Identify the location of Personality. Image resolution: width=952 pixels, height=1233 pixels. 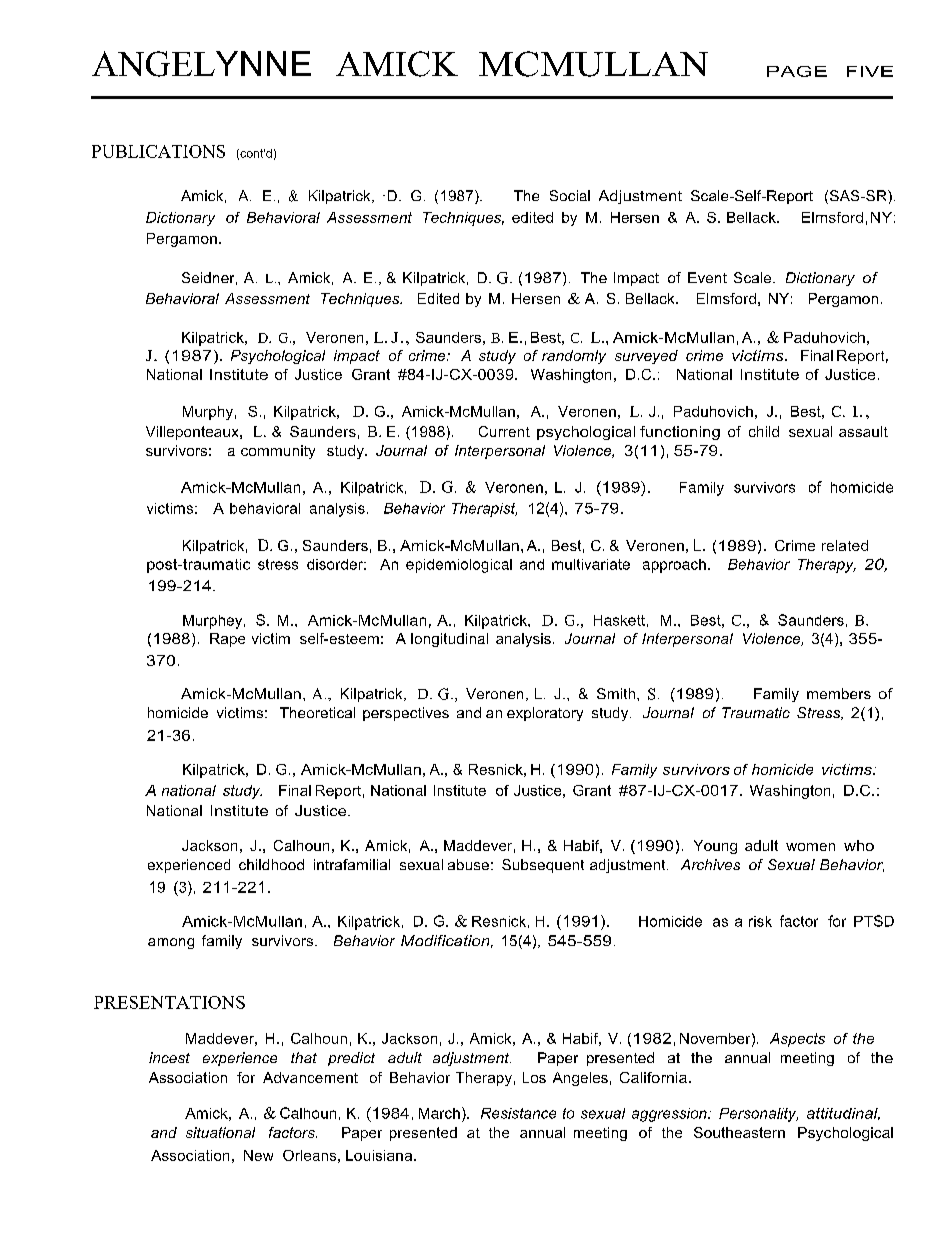
(758, 1115).
